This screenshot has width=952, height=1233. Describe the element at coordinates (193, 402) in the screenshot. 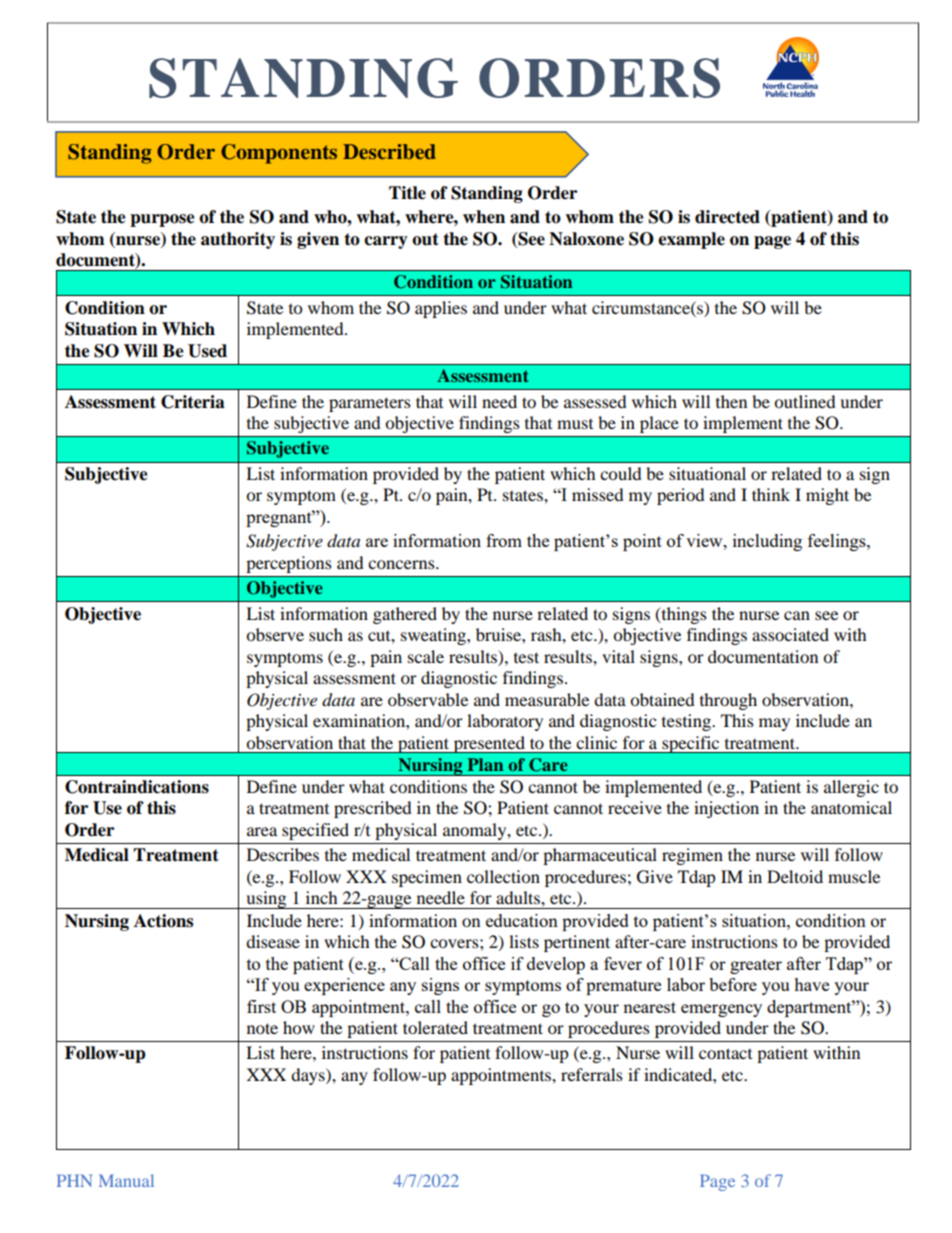

I see `Criteria` at that location.
